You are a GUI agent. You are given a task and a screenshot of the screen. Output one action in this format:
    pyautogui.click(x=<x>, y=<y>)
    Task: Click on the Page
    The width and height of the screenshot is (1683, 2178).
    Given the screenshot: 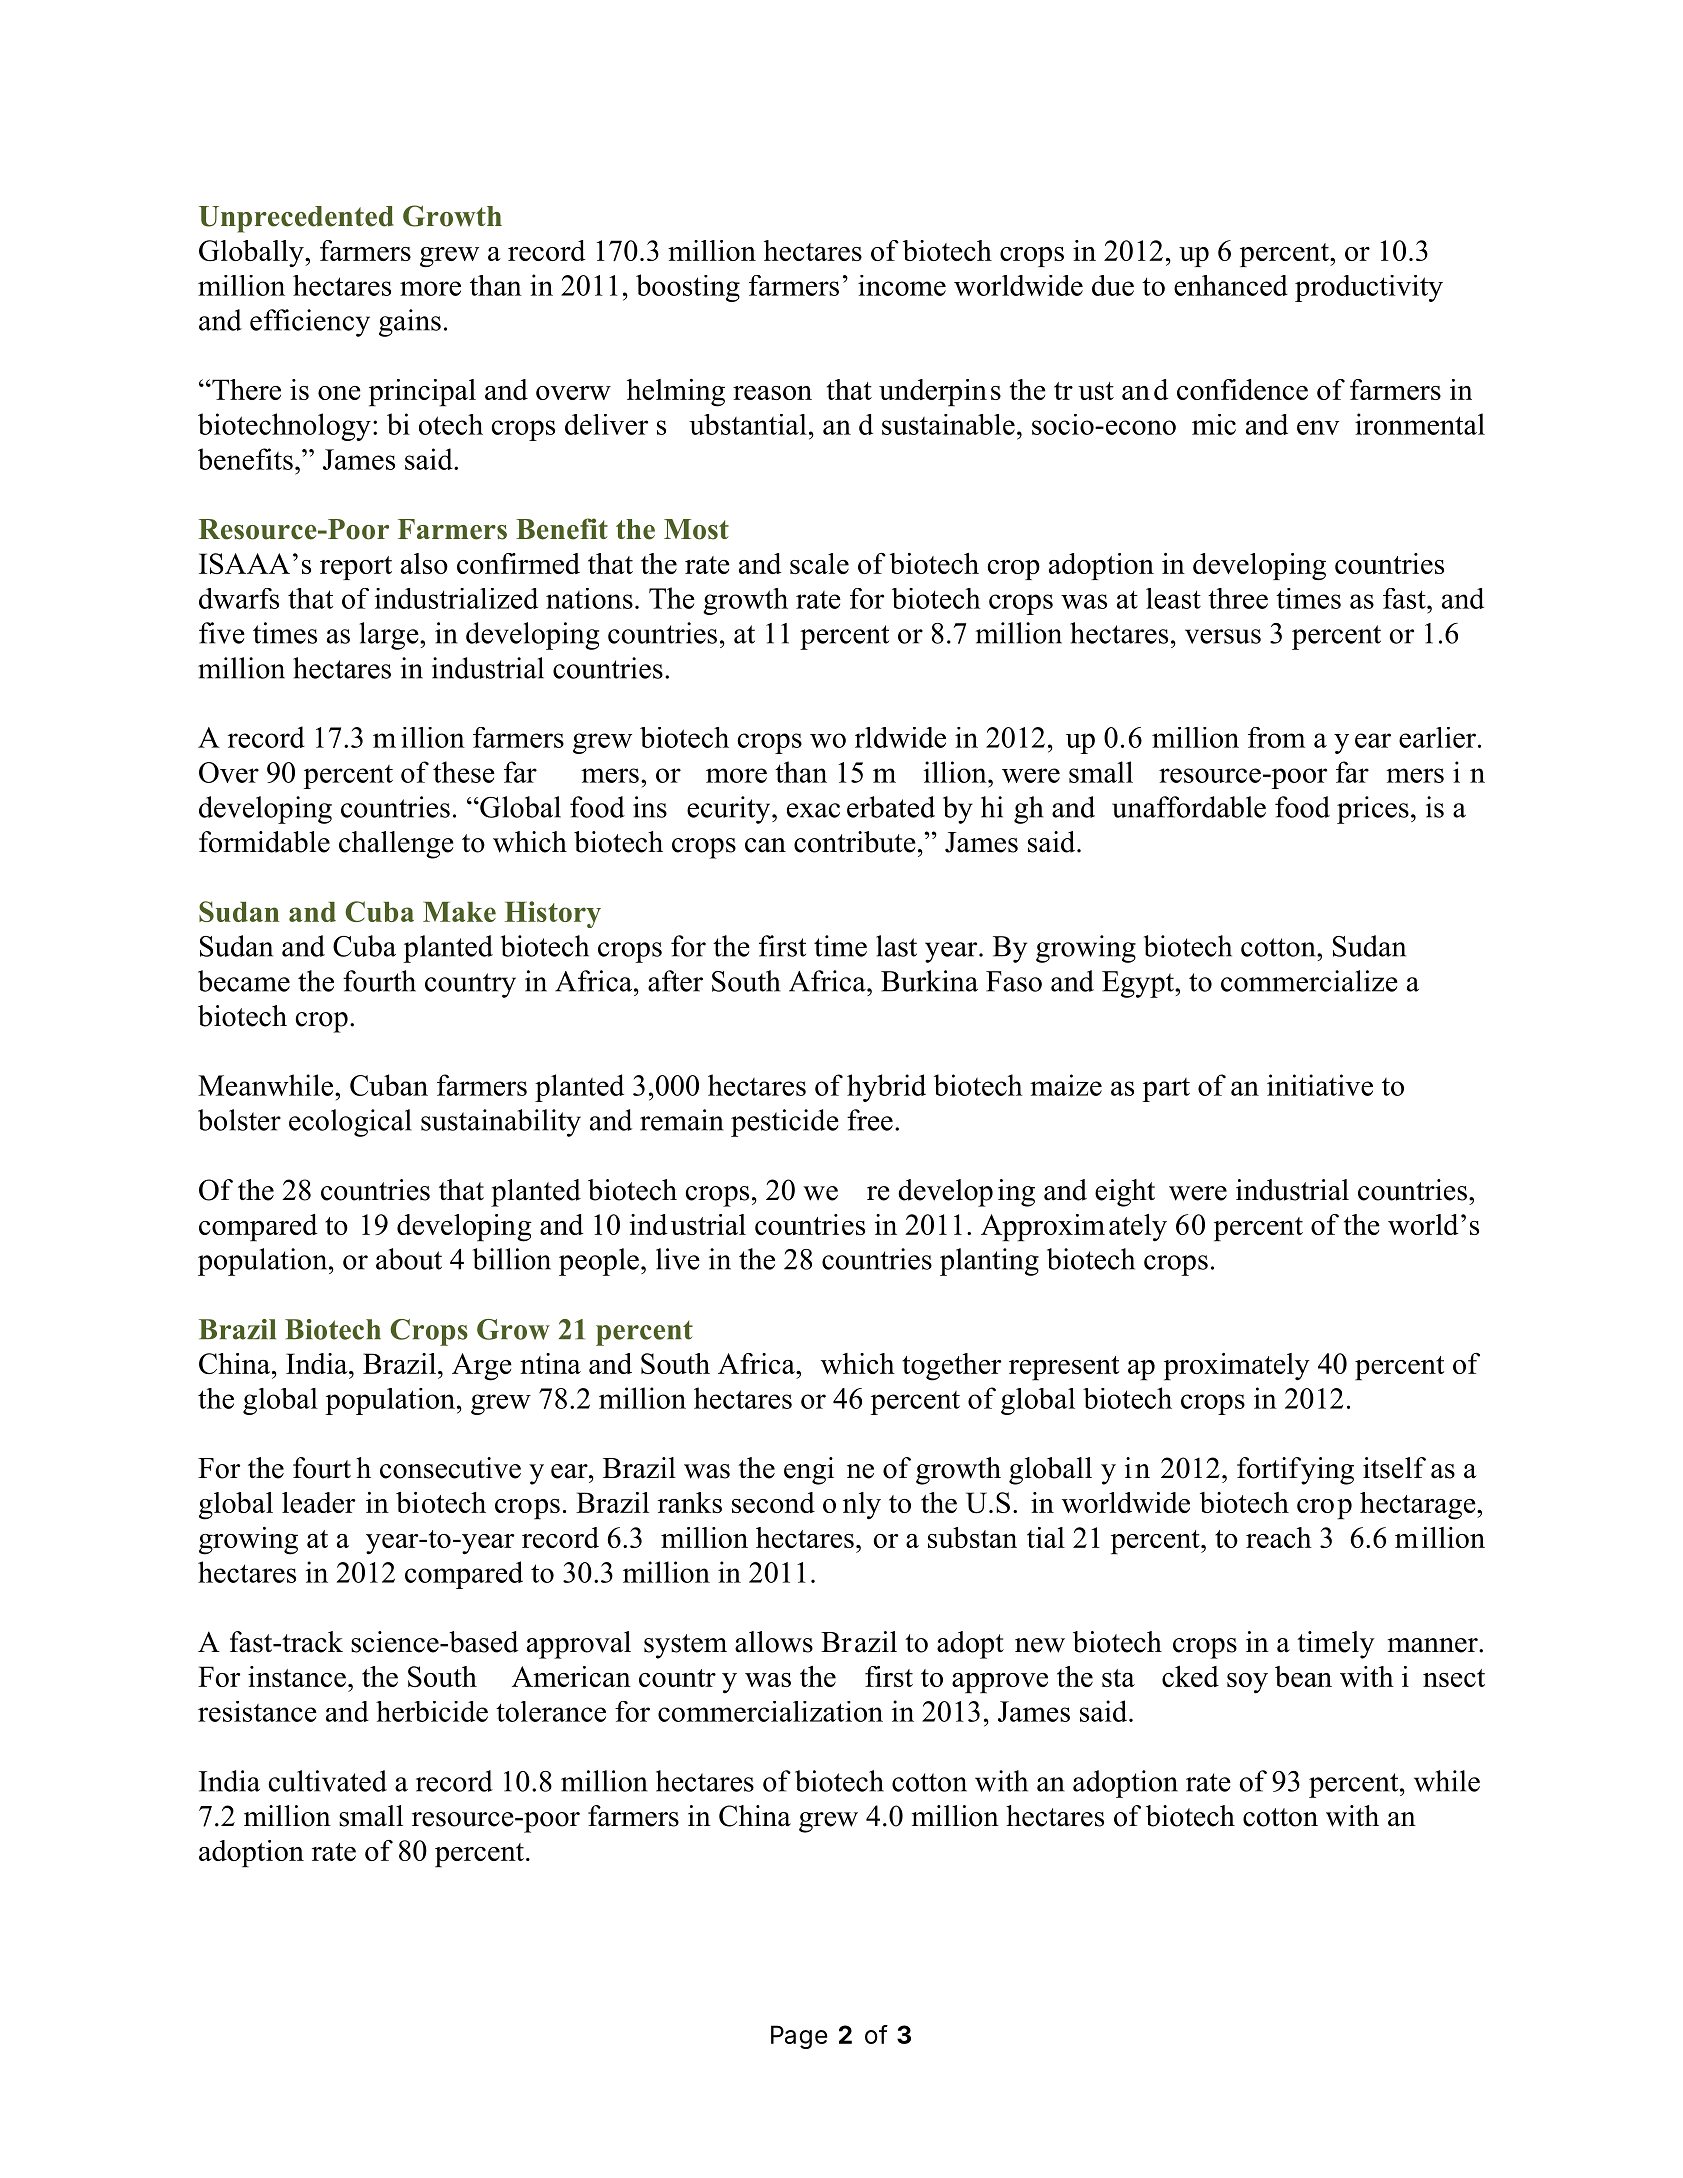 What is the action you would take?
    pyautogui.click(x=799, y=2037)
